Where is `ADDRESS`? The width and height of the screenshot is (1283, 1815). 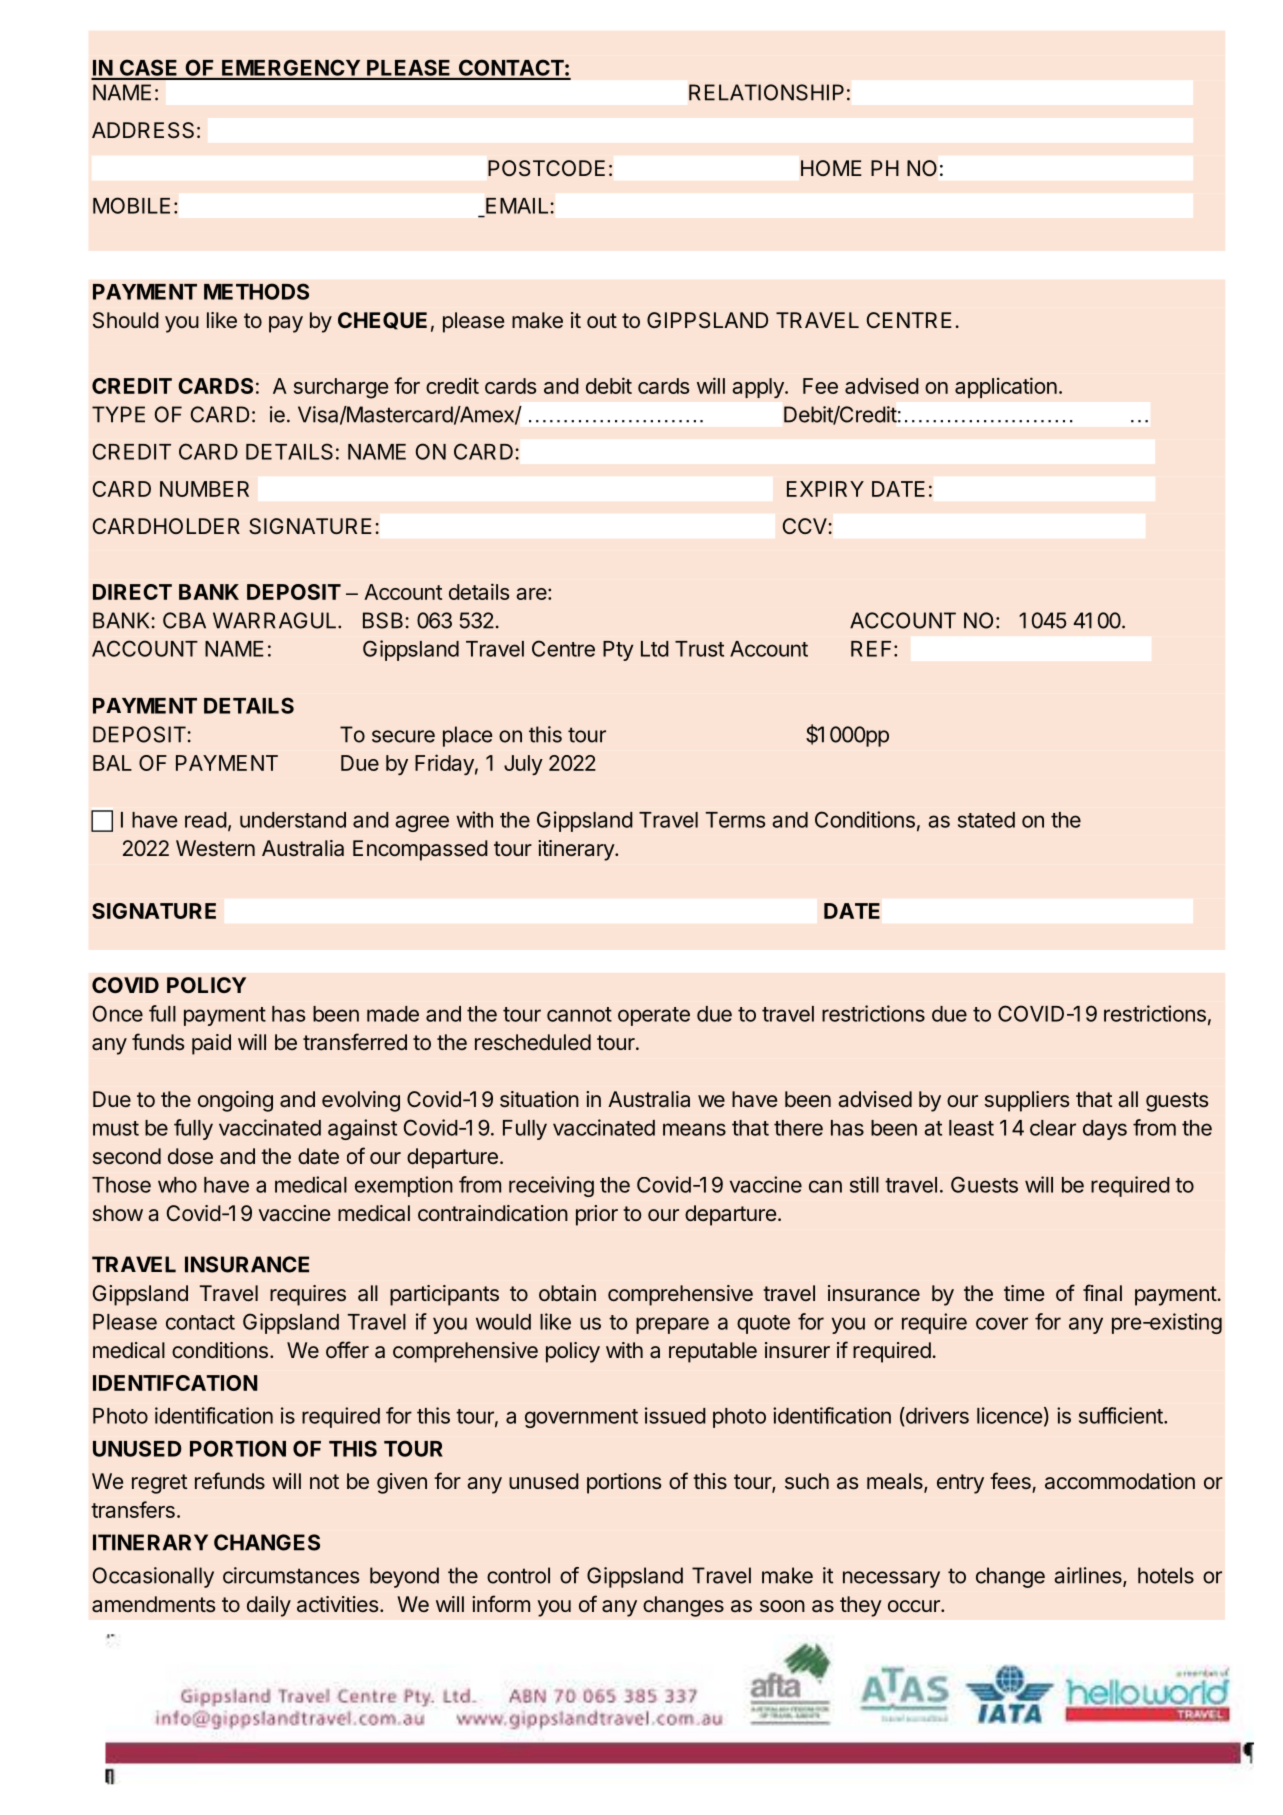 ADDRESS is located at coordinates (143, 130).
